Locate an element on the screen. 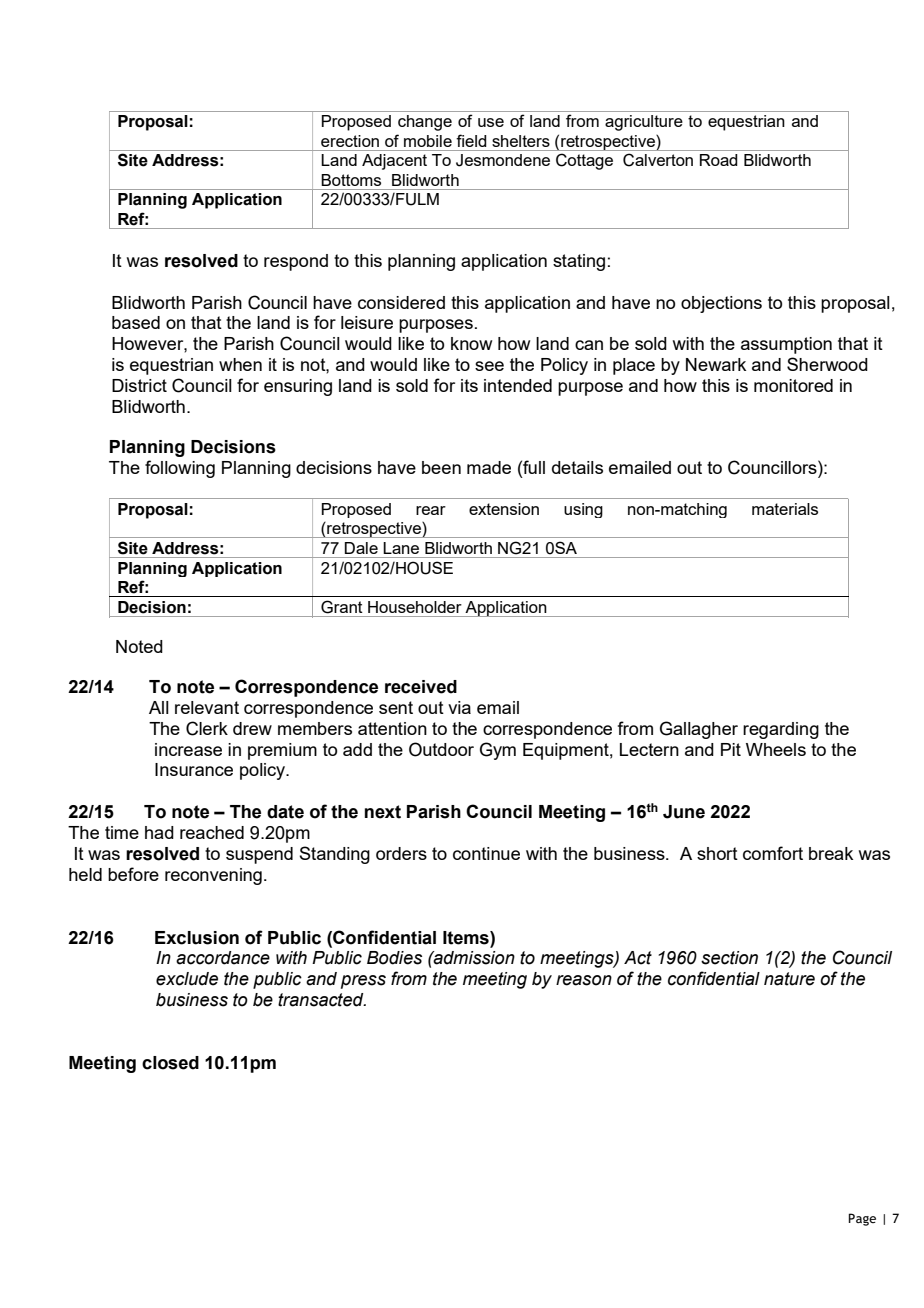 The image size is (924, 1308). section is located at coordinates (729, 958).
